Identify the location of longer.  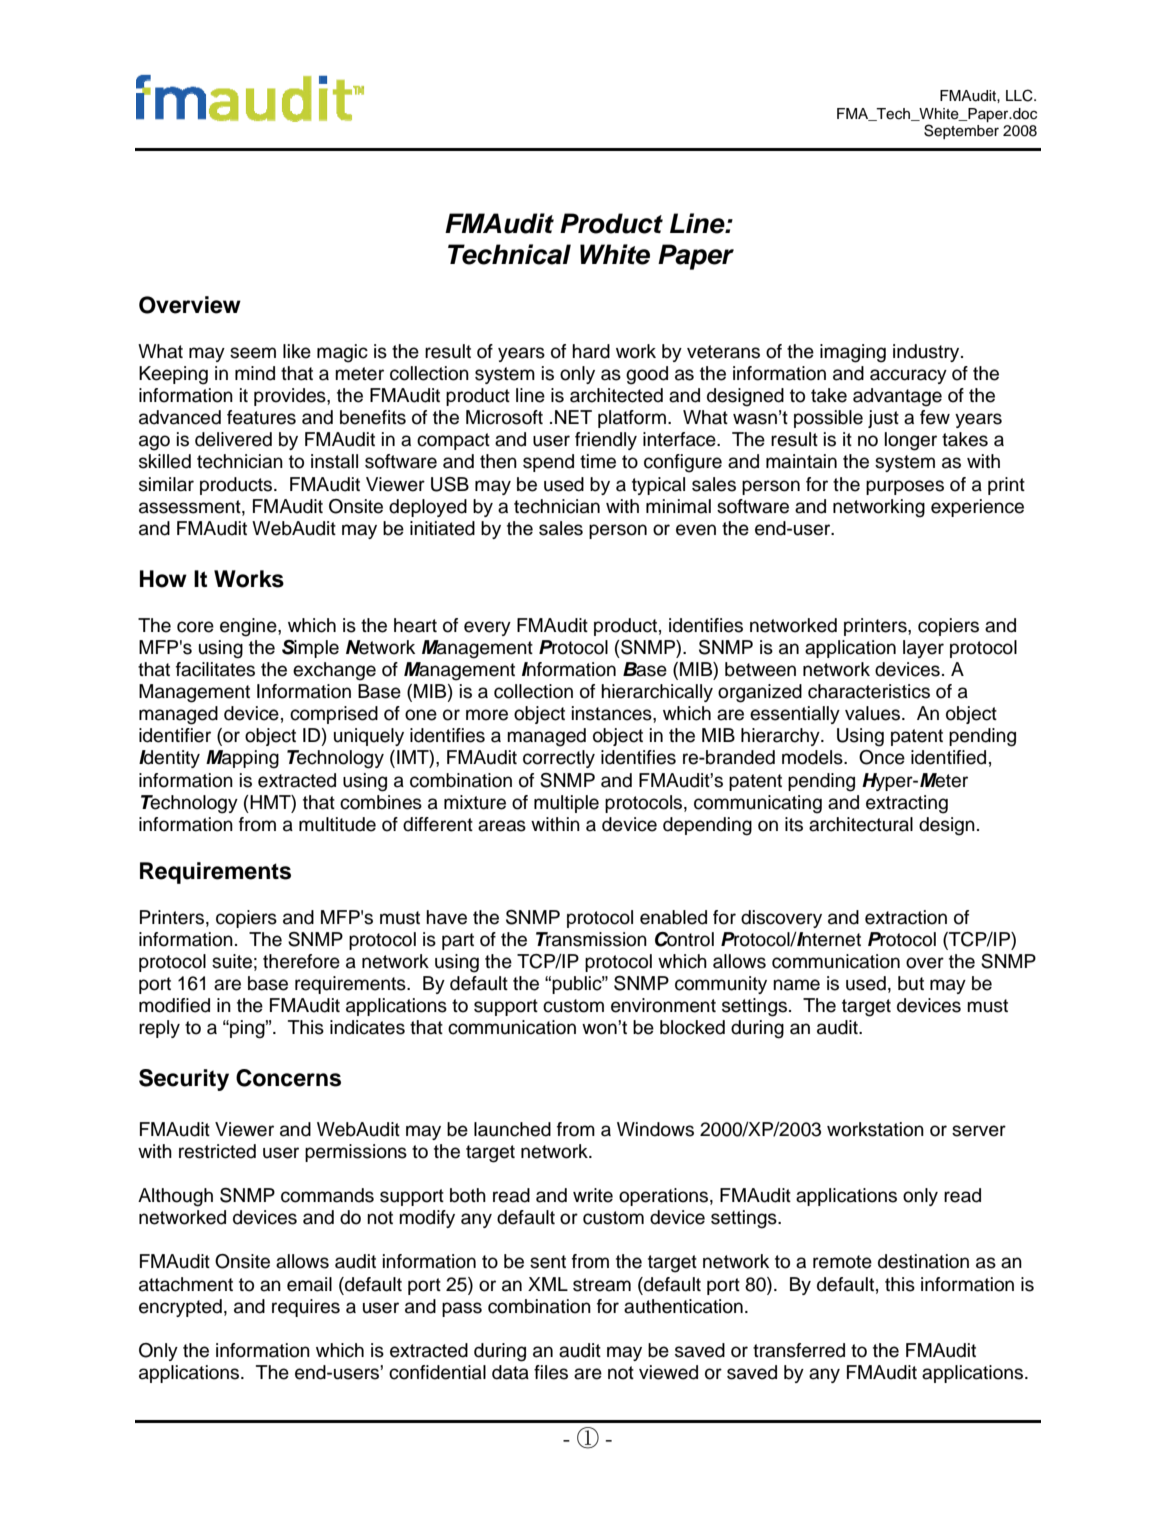
(911, 441).
